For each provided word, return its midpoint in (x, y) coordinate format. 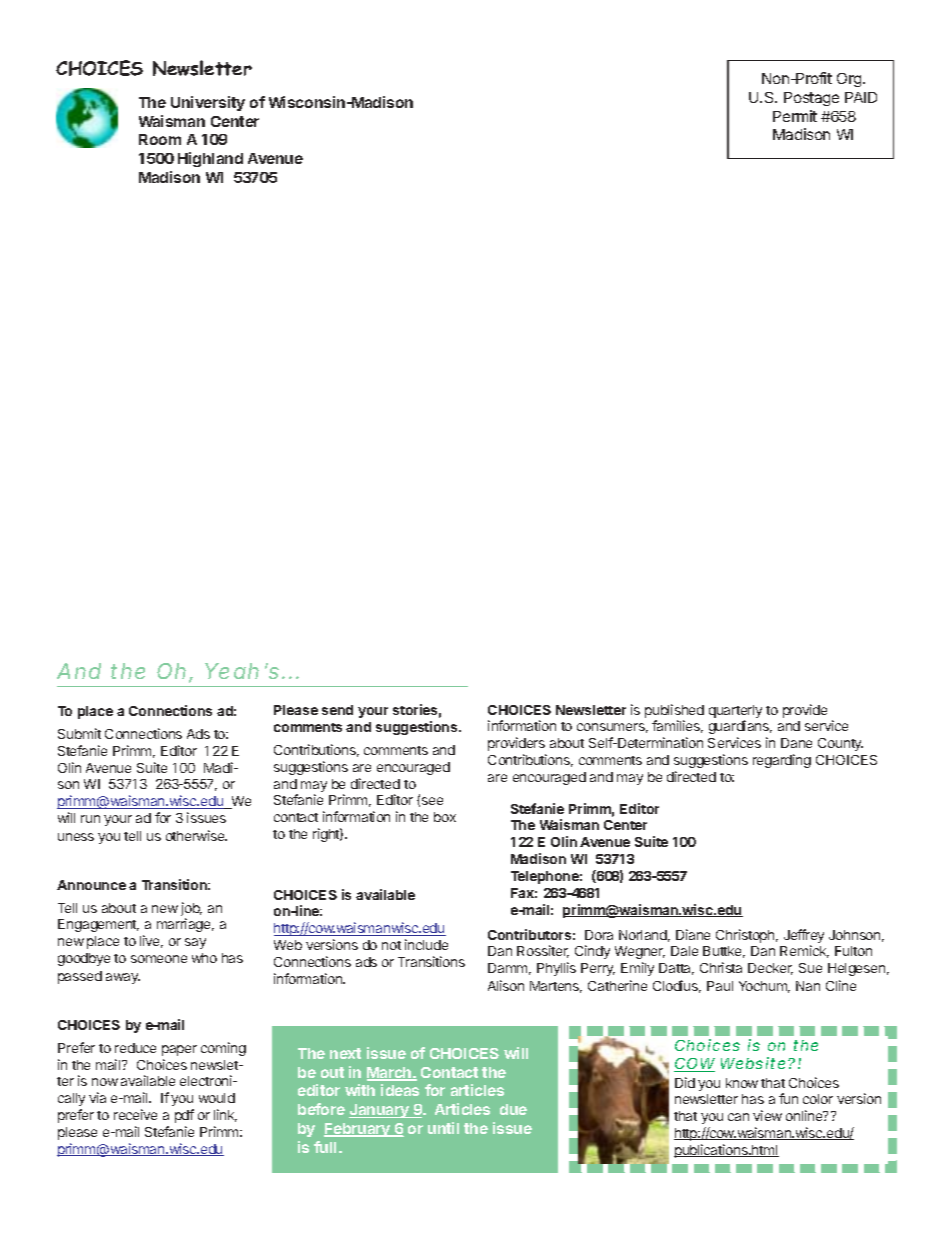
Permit (795, 116)
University (208, 103)
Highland (210, 159)
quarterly (735, 713)
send (337, 710)
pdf (184, 1116)
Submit (79, 733)
